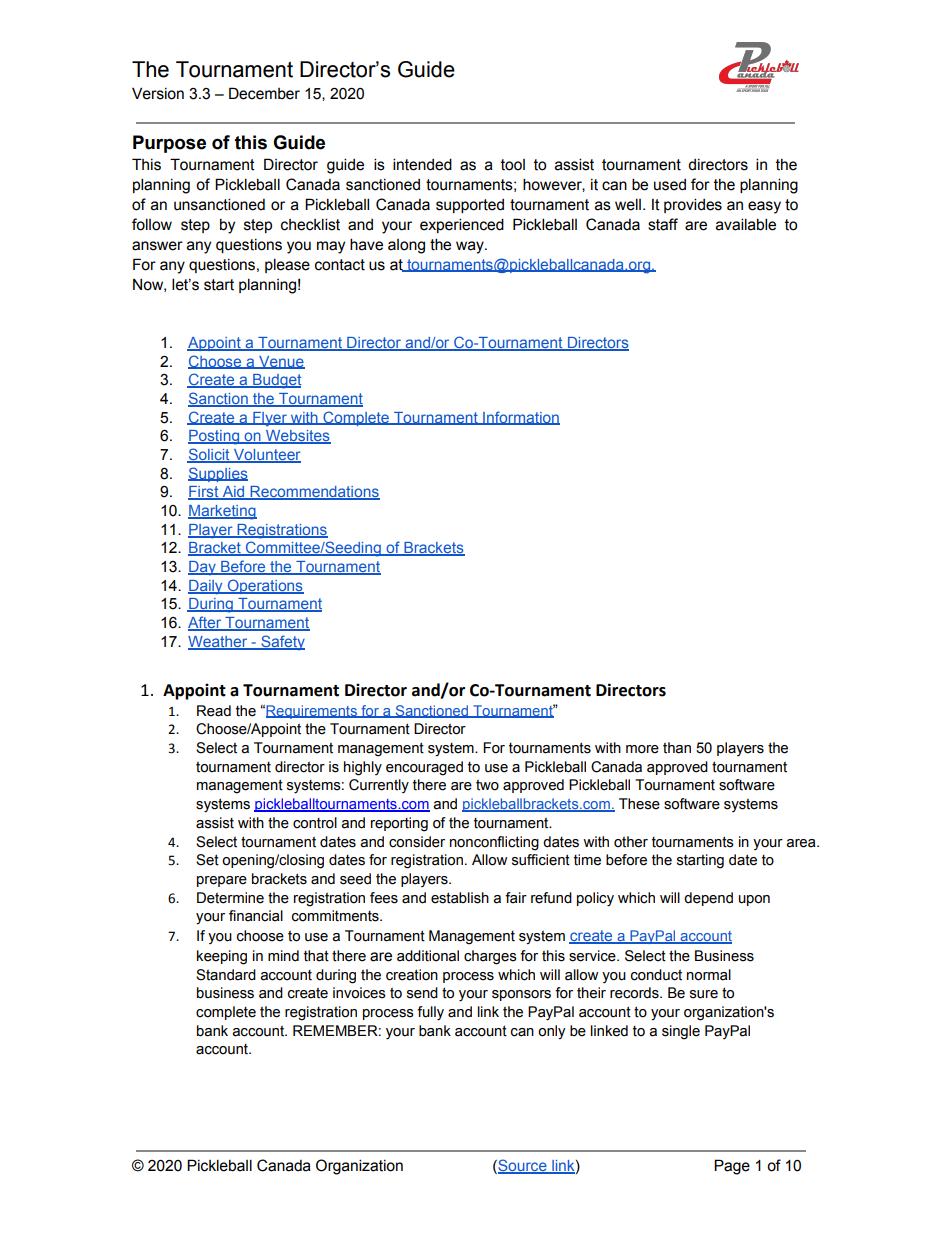  I want to click on used, so click(670, 185).
